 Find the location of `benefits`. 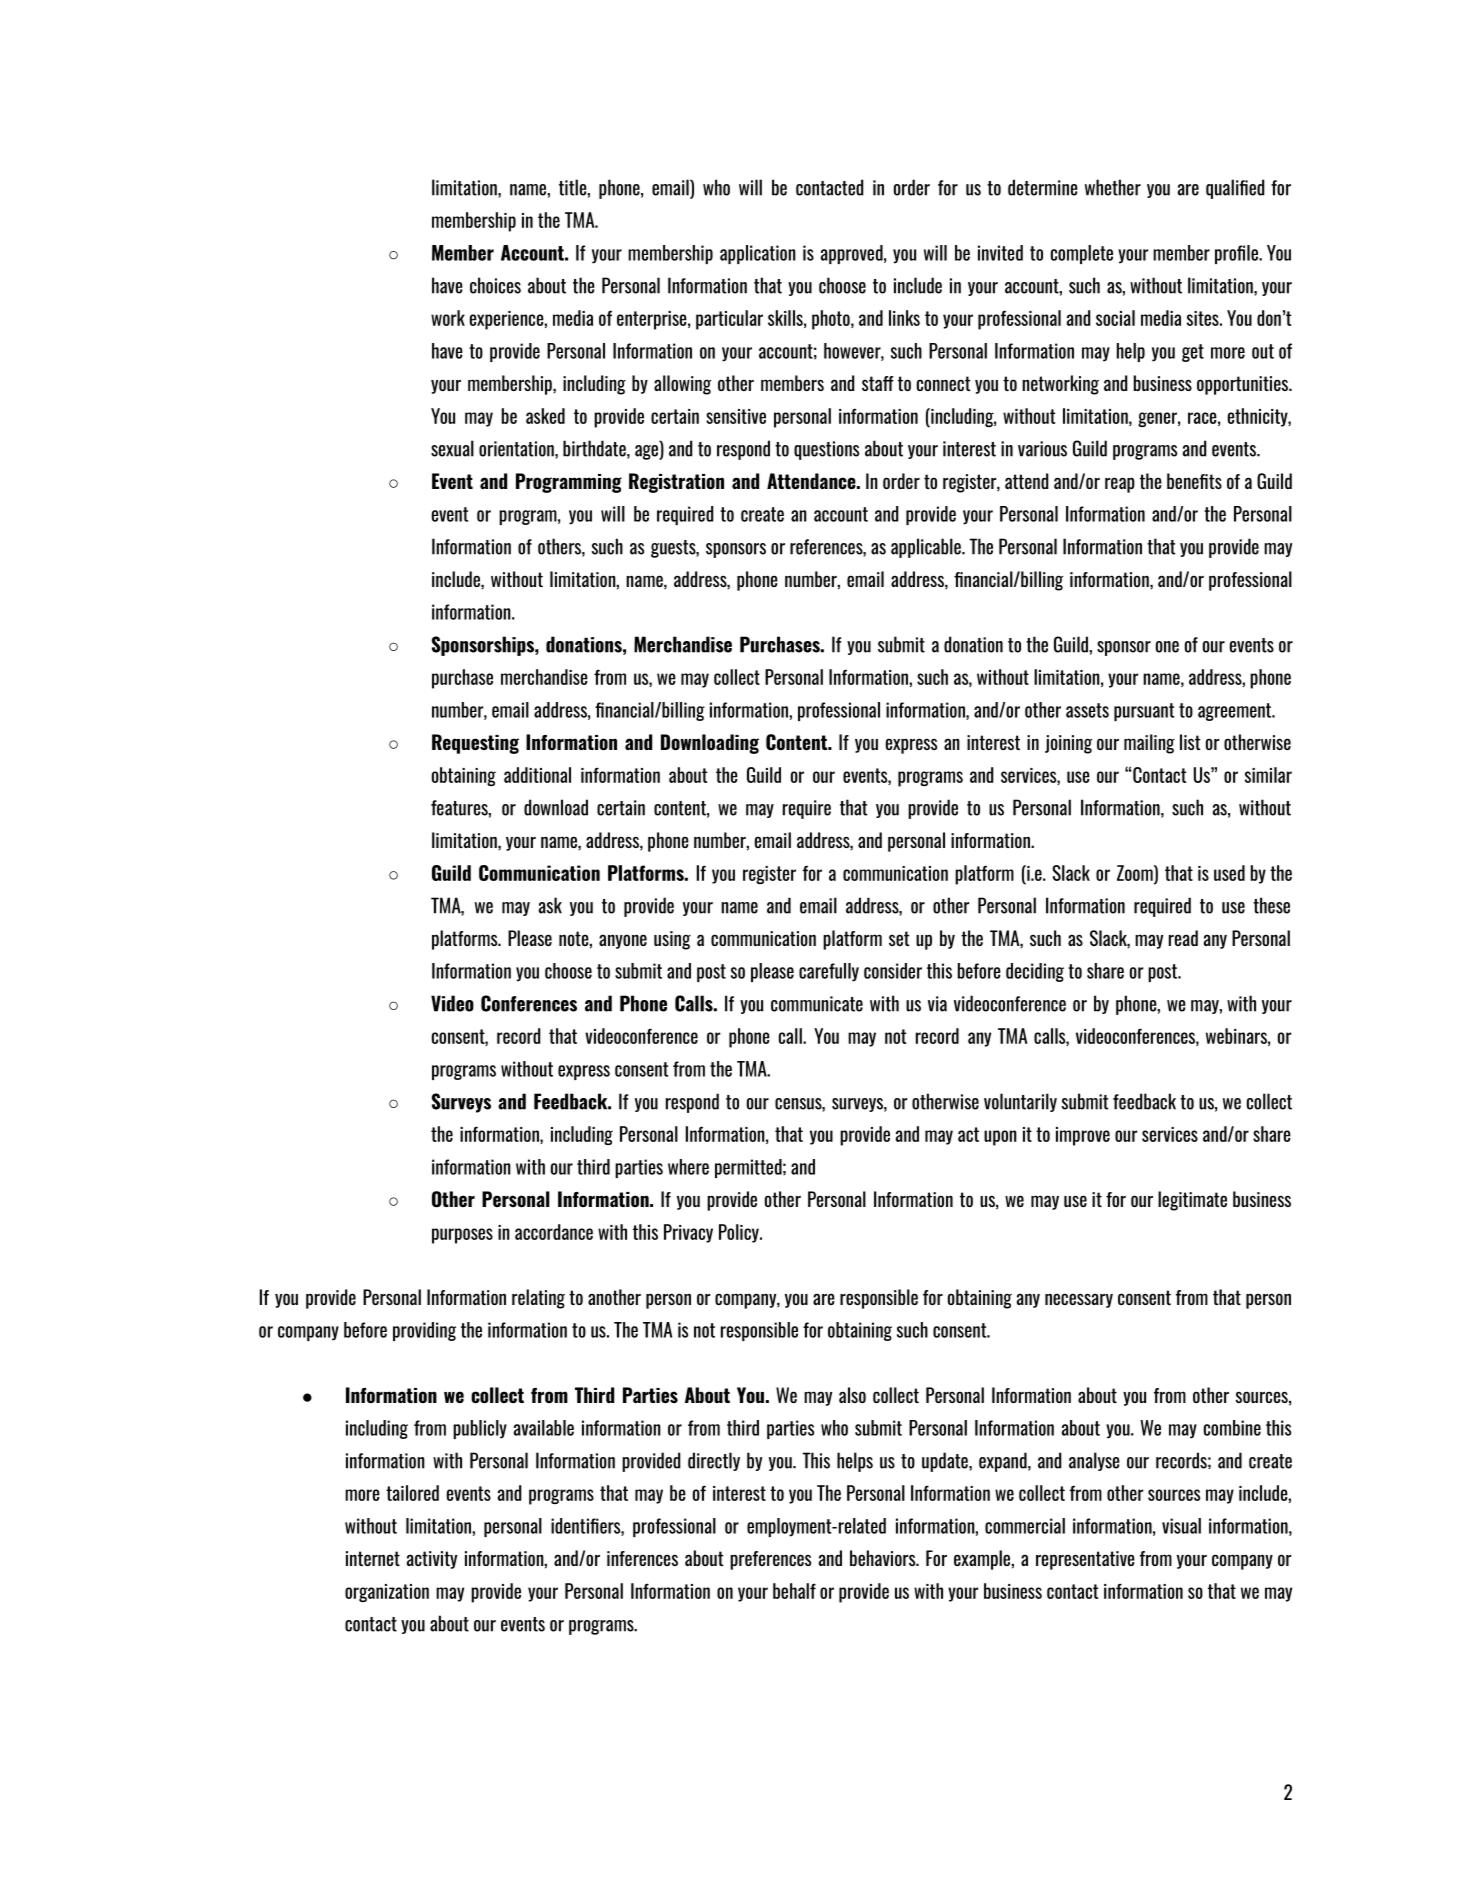

benefits is located at coordinates (1194, 481).
